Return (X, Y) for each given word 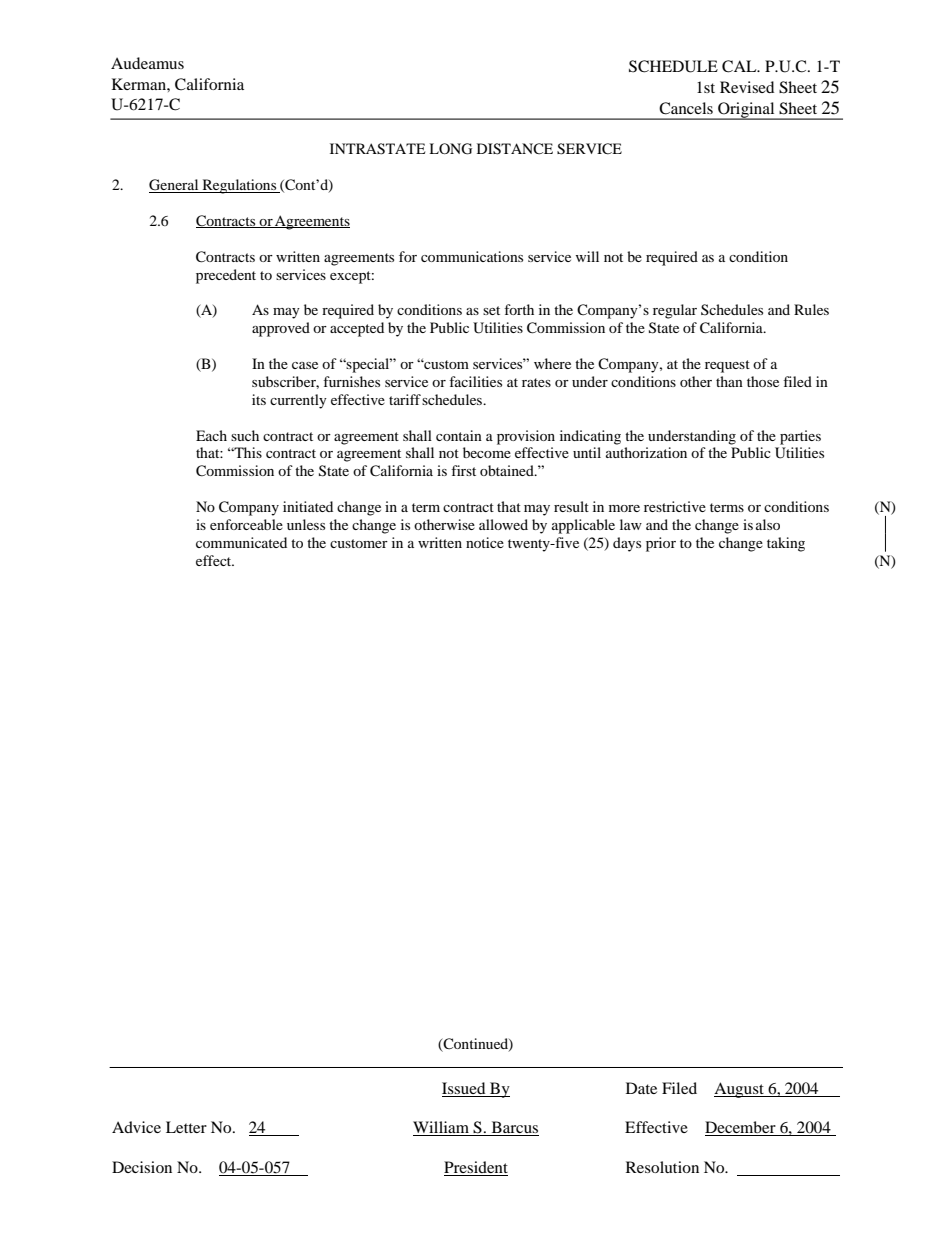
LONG (450, 149)
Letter (186, 1127)
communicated (241, 542)
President (476, 1168)
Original (746, 111)
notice (485, 542)
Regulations (239, 186)
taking (786, 544)
